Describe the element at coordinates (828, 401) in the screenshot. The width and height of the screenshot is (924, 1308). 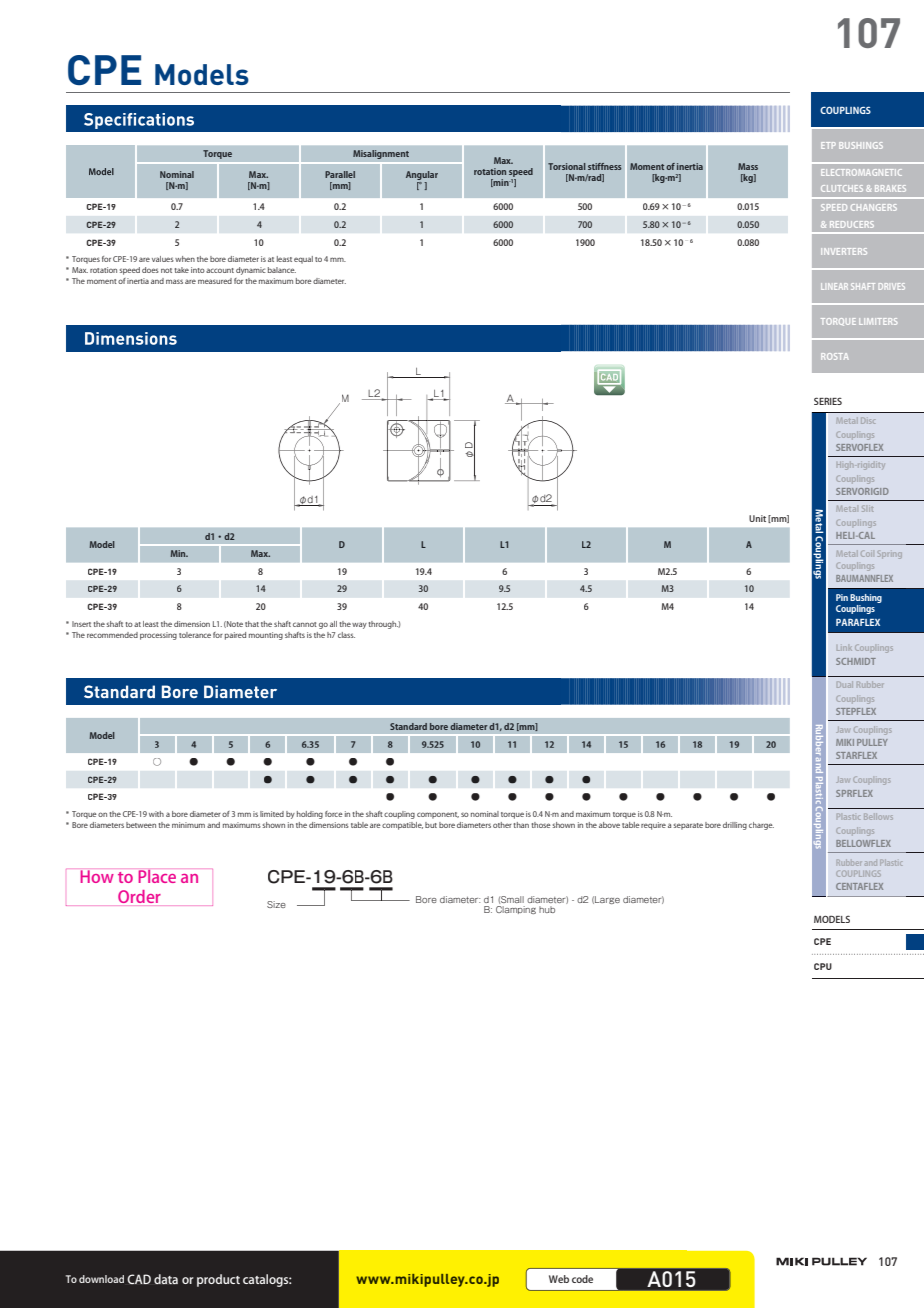
I see `SERIES` at that location.
